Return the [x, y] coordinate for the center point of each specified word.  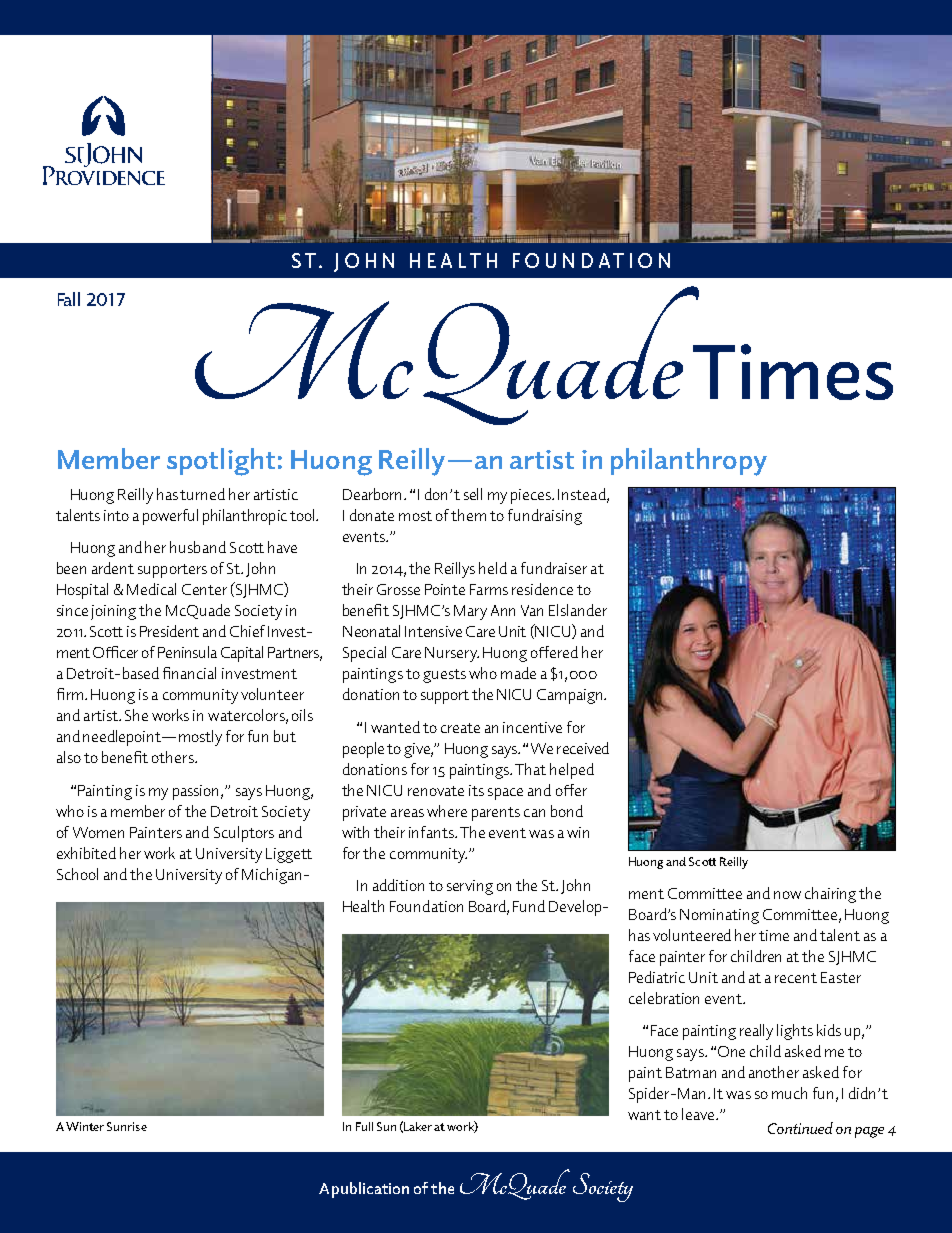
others [174, 757]
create [460, 728]
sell [473, 494]
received [583, 748]
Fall [69, 299]
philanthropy [689, 462]
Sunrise [127, 1126]
